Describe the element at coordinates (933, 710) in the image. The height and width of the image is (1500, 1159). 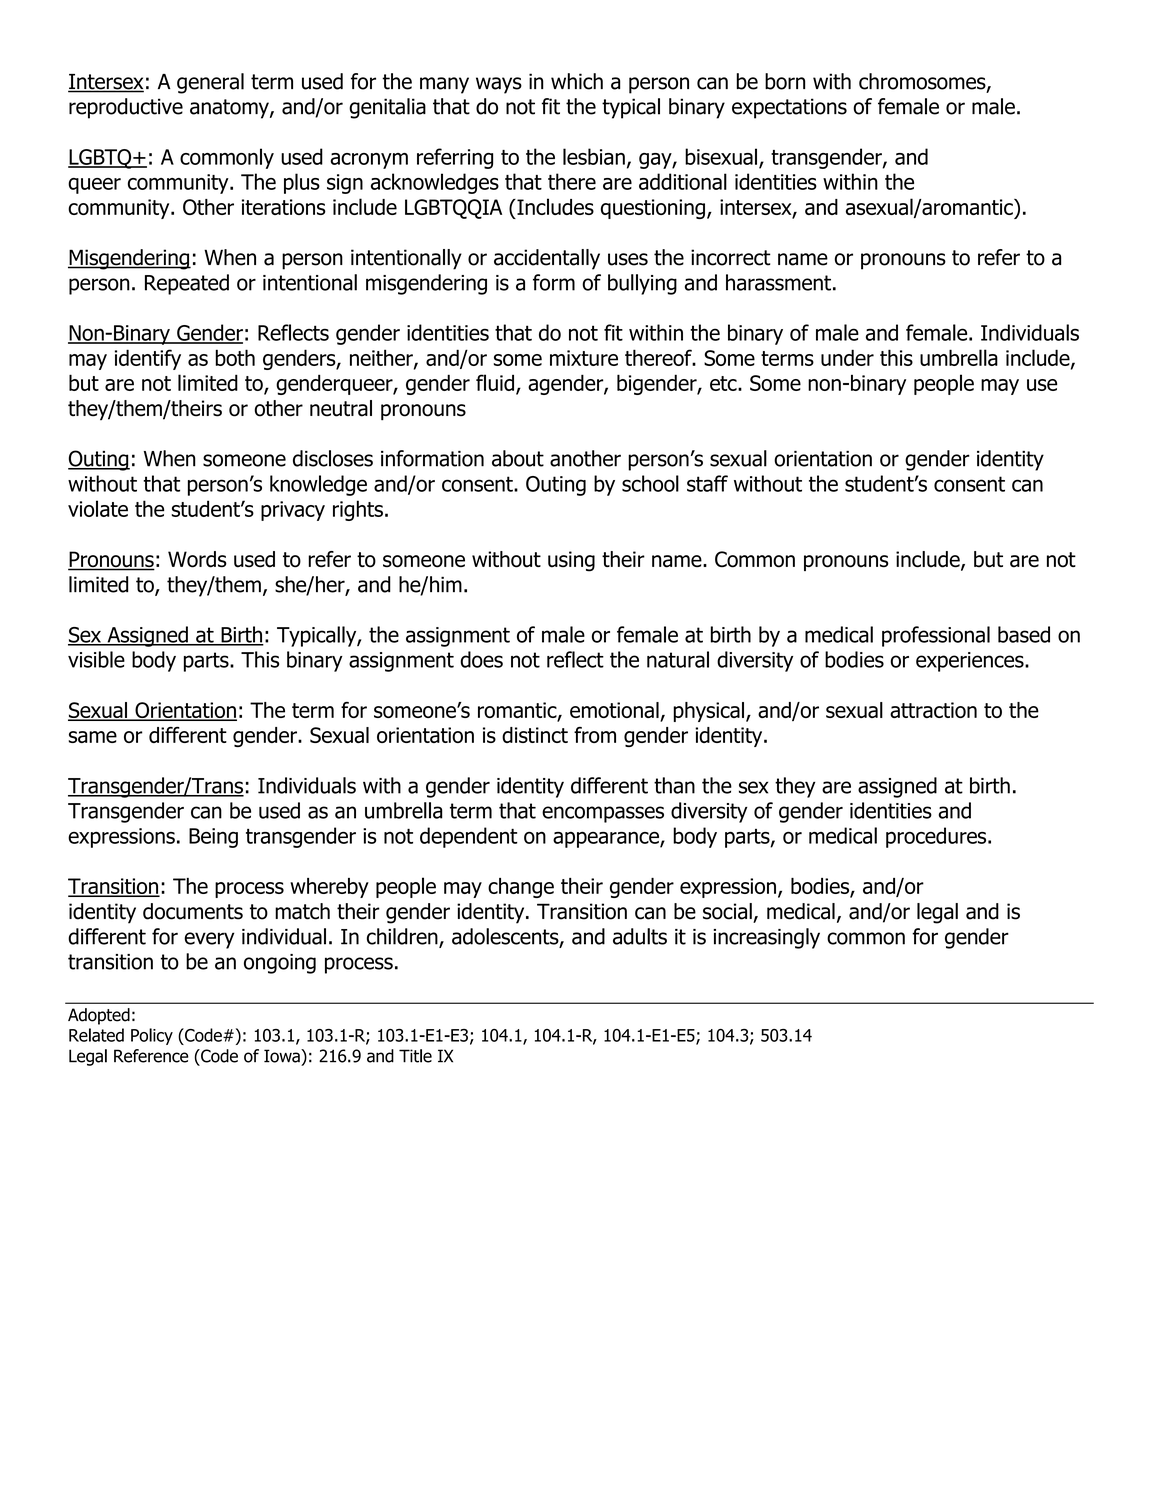
I see `attraction` at that location.
